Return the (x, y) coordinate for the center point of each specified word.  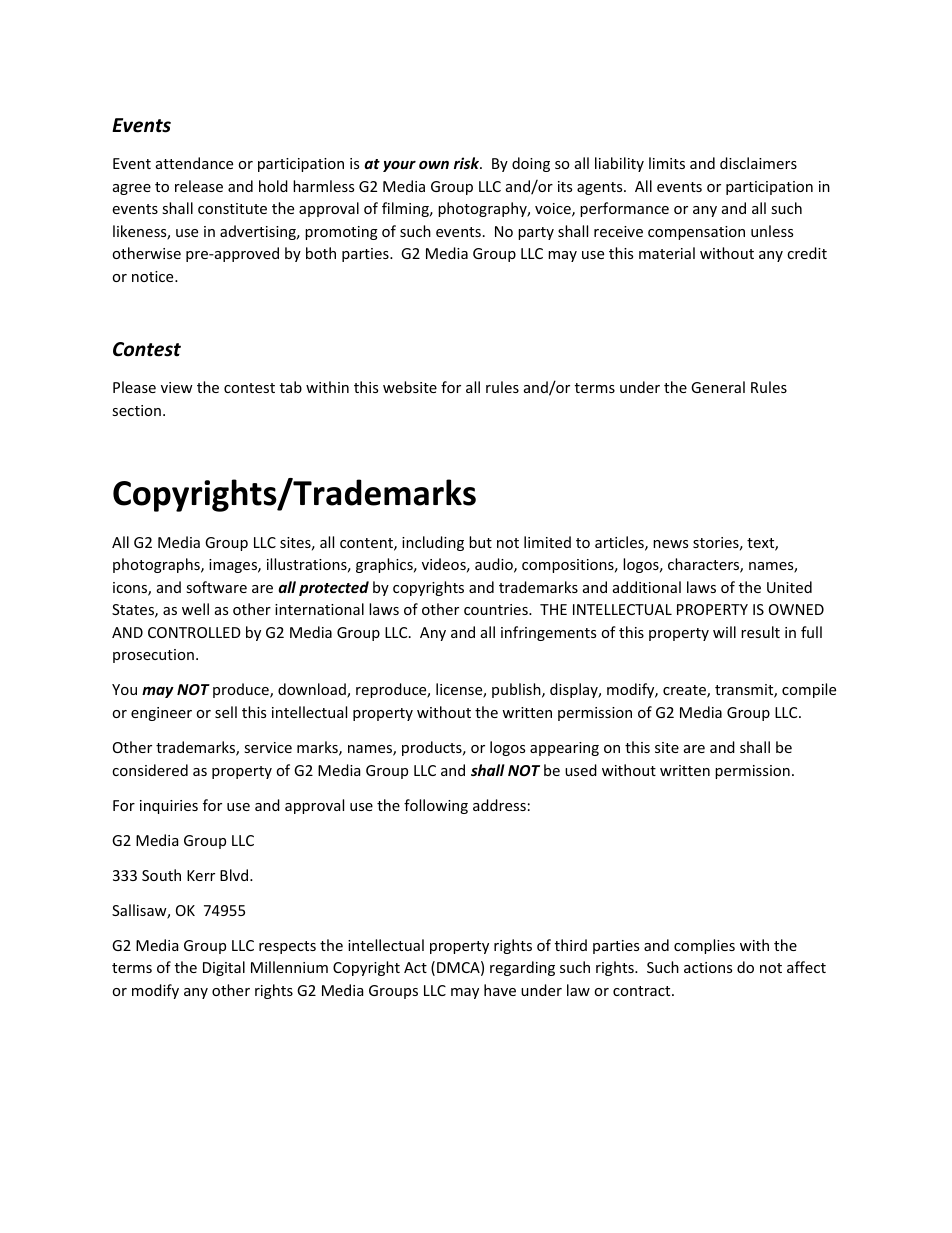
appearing (564, 749)
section (136, 410)
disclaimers (758, 163)
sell (226, 712)
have (500, 990)
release (199, 186)
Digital (224, 968)
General (718, 387)
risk (468, 163)
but (480, 542)
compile (809, 690)
